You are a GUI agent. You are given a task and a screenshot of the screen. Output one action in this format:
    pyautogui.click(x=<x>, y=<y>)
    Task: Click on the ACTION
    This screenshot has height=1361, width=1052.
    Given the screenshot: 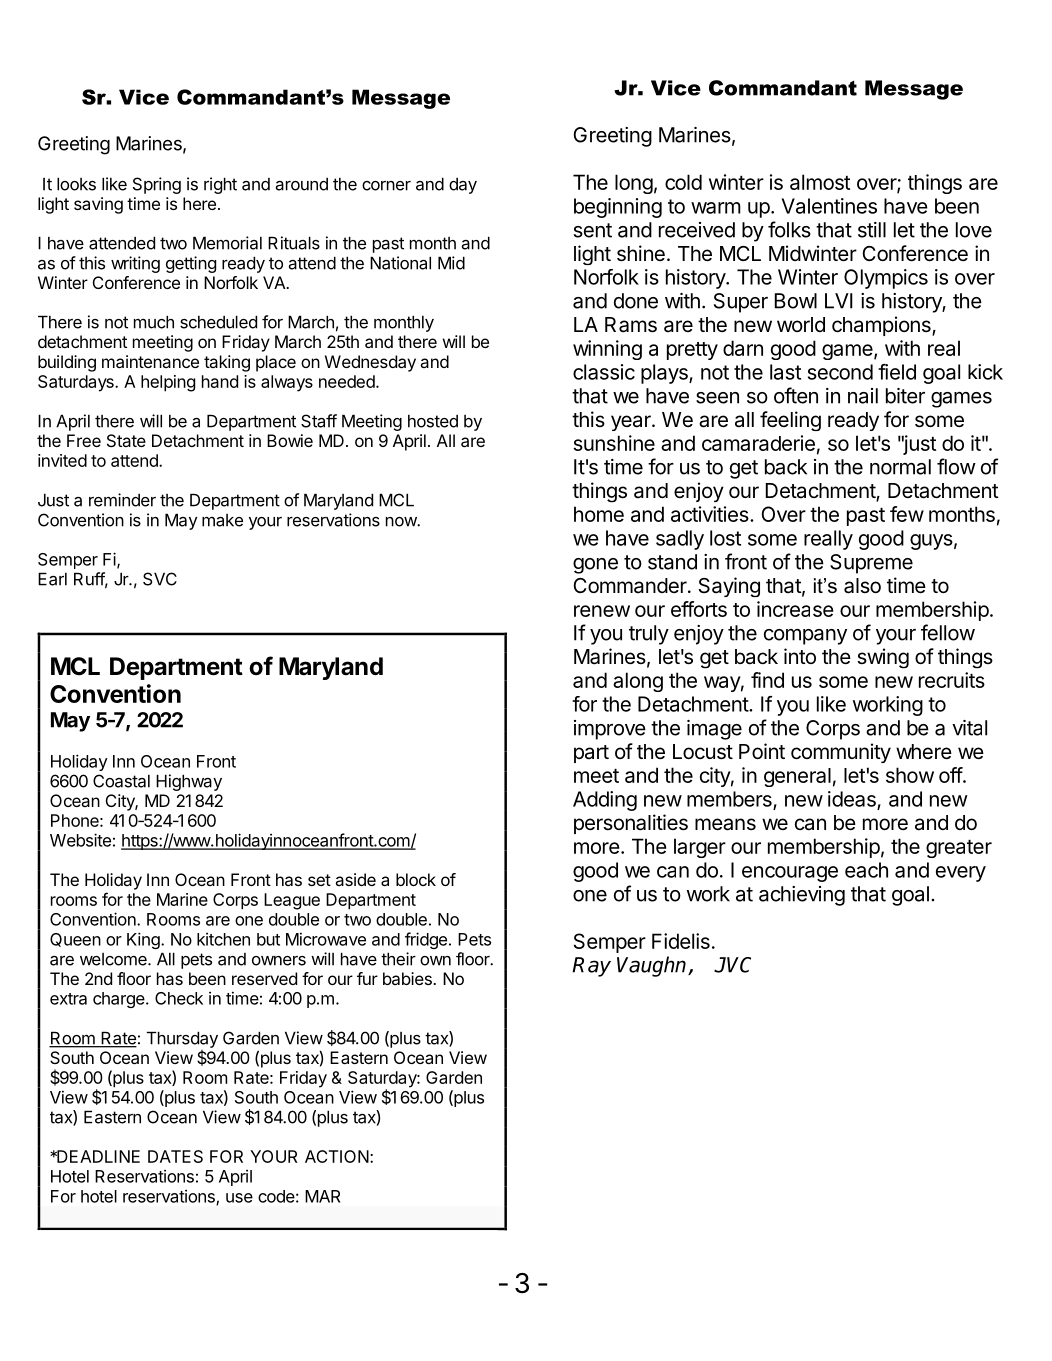 What is the action you would take?
    pyautogui.click(x=337, y=1156)
